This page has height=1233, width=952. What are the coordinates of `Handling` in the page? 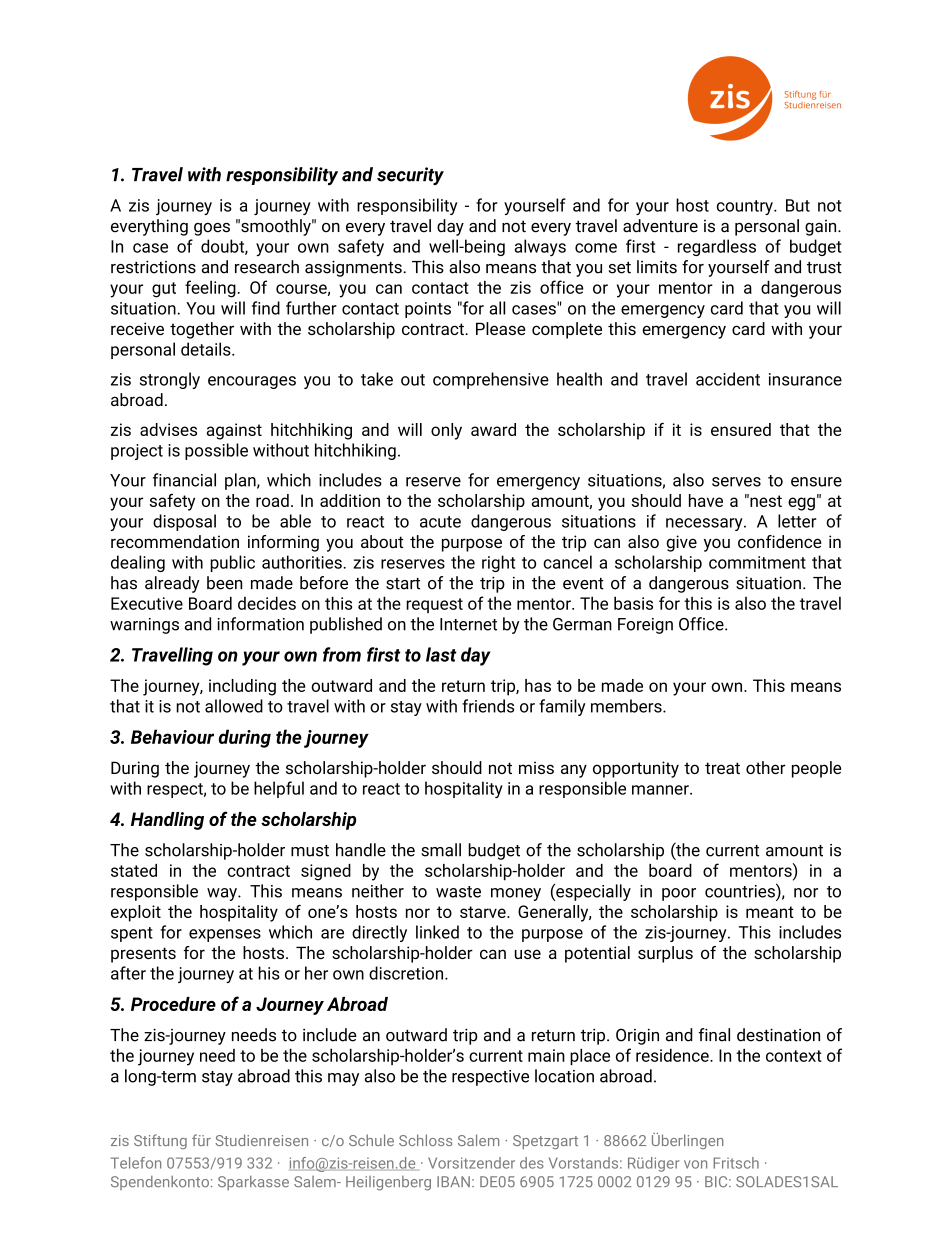 It's located at (167, 821).
